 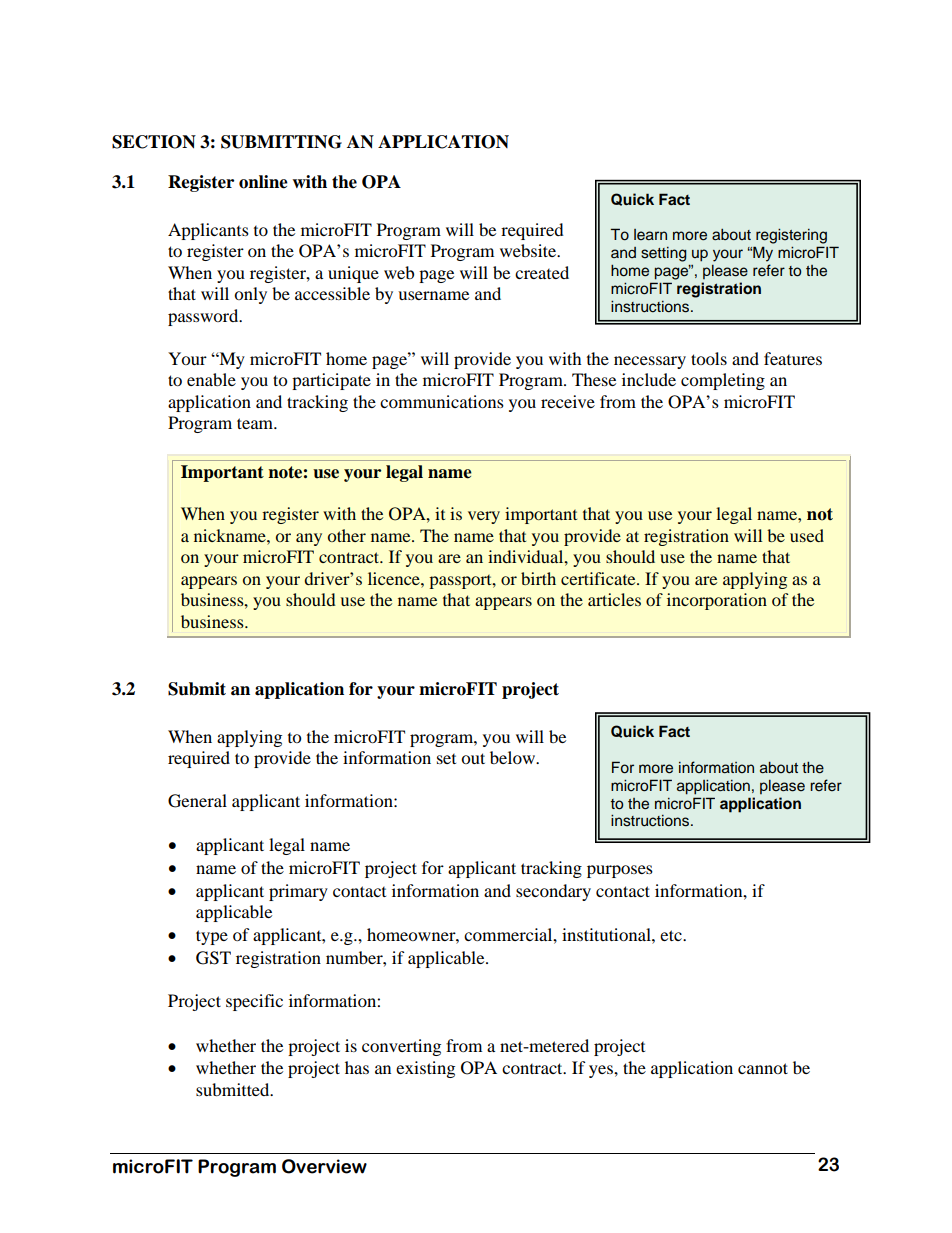 What do you see at coordinates (256, 423) in the screenshot?
I see `team` at bounding box center [256, 423].
